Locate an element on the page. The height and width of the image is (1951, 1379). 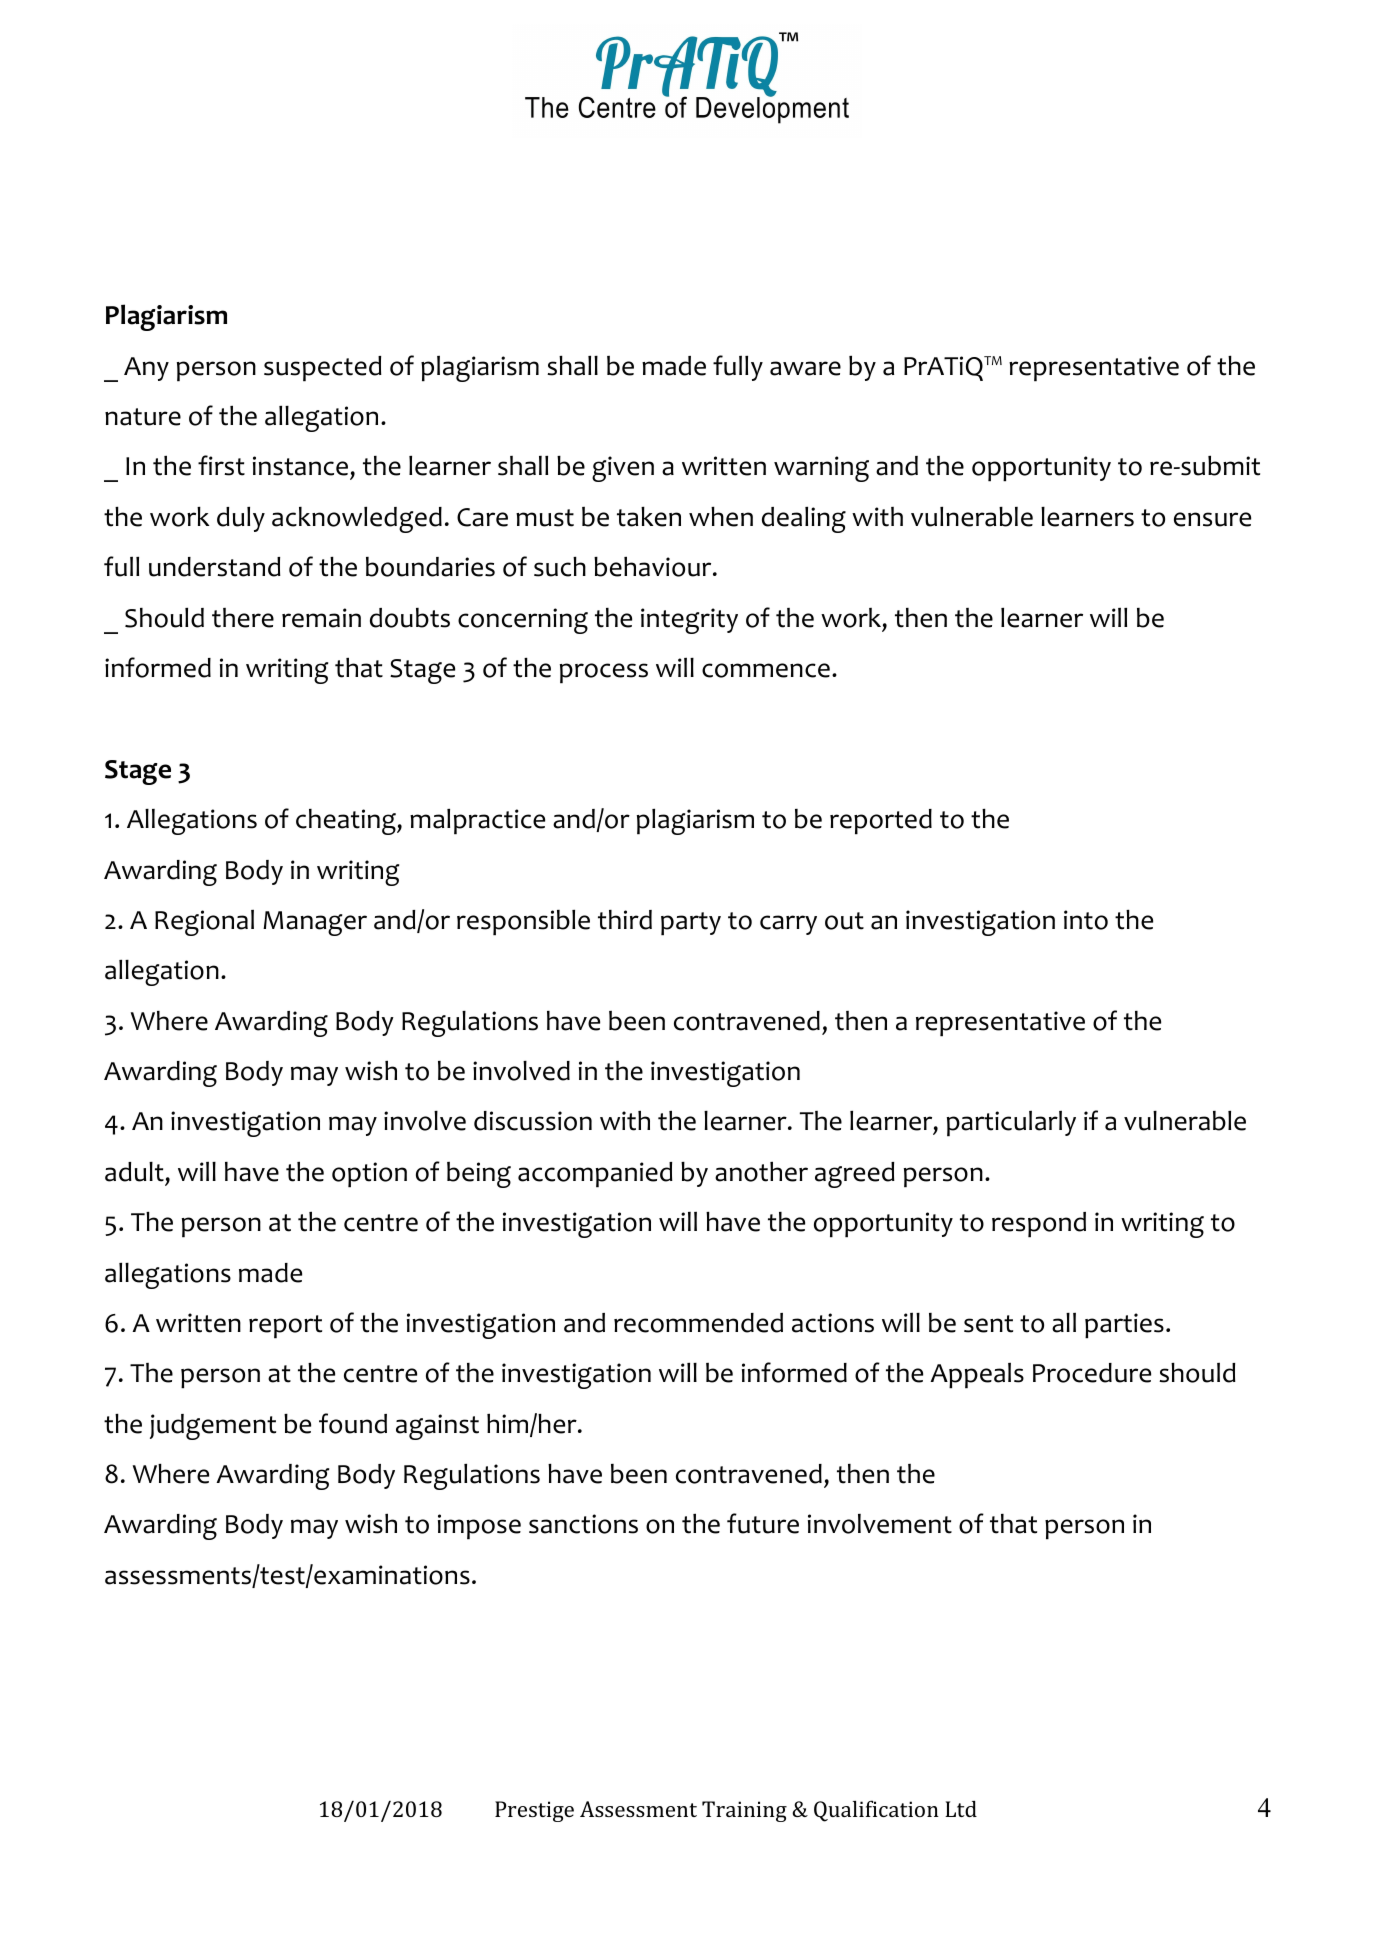
Training is located at coordinates (744, 1811).
